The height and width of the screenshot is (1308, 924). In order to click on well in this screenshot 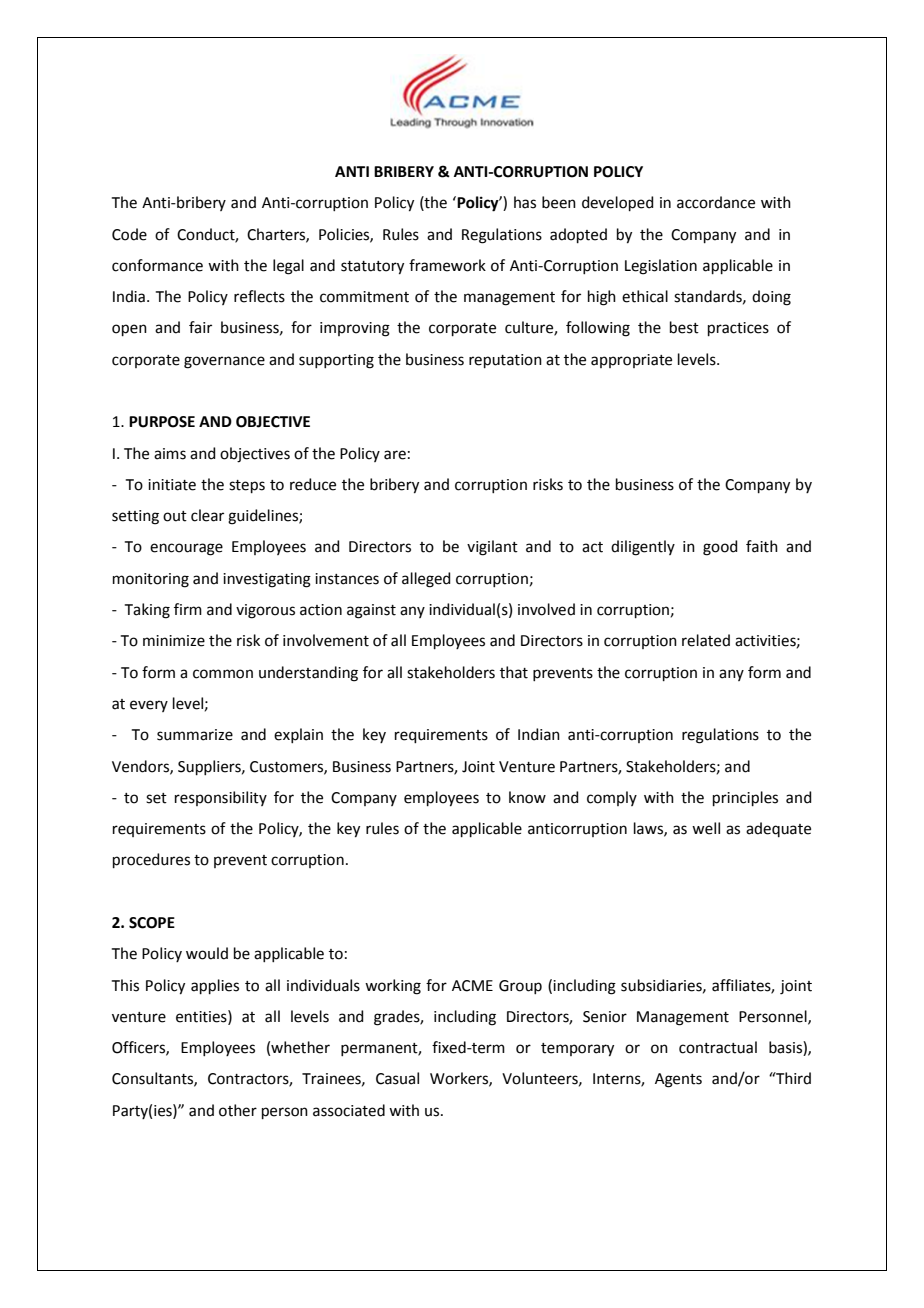, I will do `click(706, 828)`.
